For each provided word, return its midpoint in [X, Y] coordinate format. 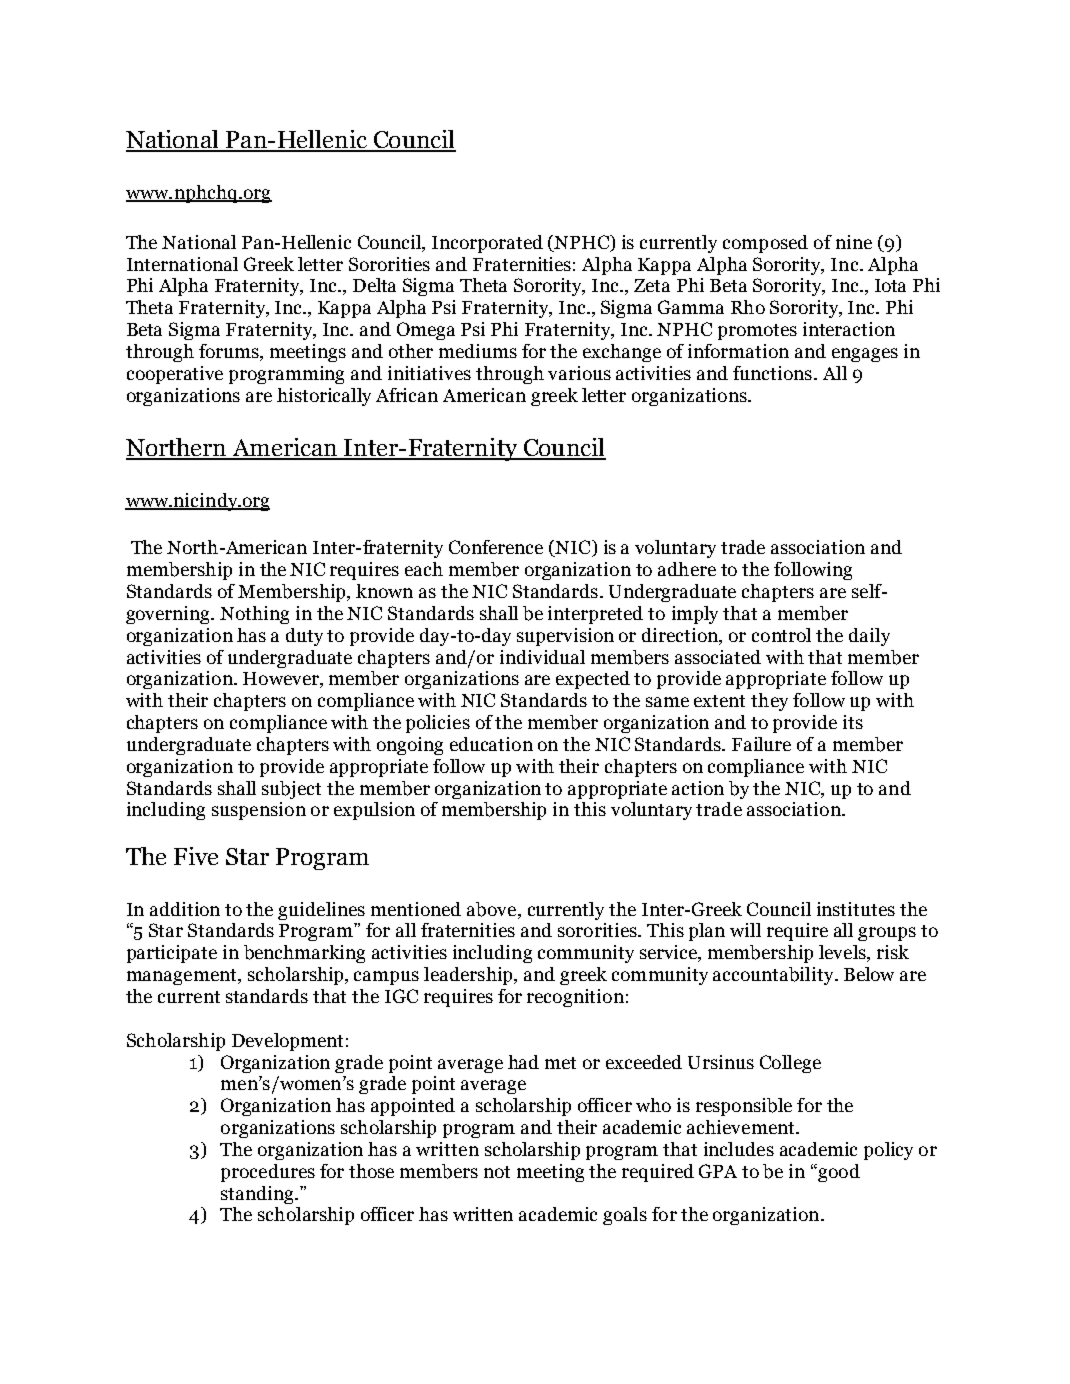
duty [304, 637]
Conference [496, 547]
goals [625, 1216]
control [781, 635]
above [493, 910]
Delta [374, 285]
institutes [856, 909]
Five [196, 856]
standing [258, 1195]
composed [765, 244]
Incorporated [487, 244]
